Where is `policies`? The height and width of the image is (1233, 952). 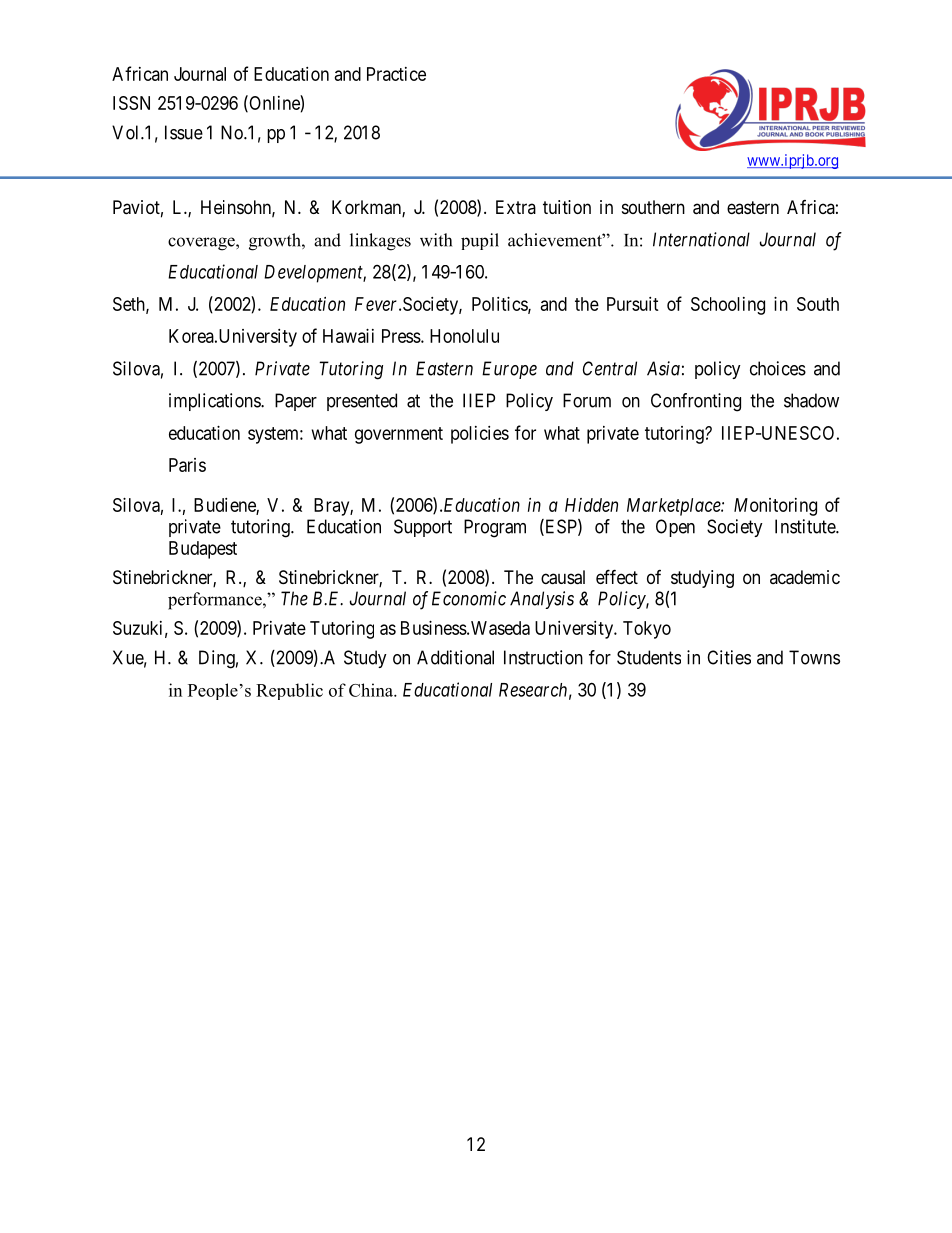 policies is located at coordinates (480, 435).
